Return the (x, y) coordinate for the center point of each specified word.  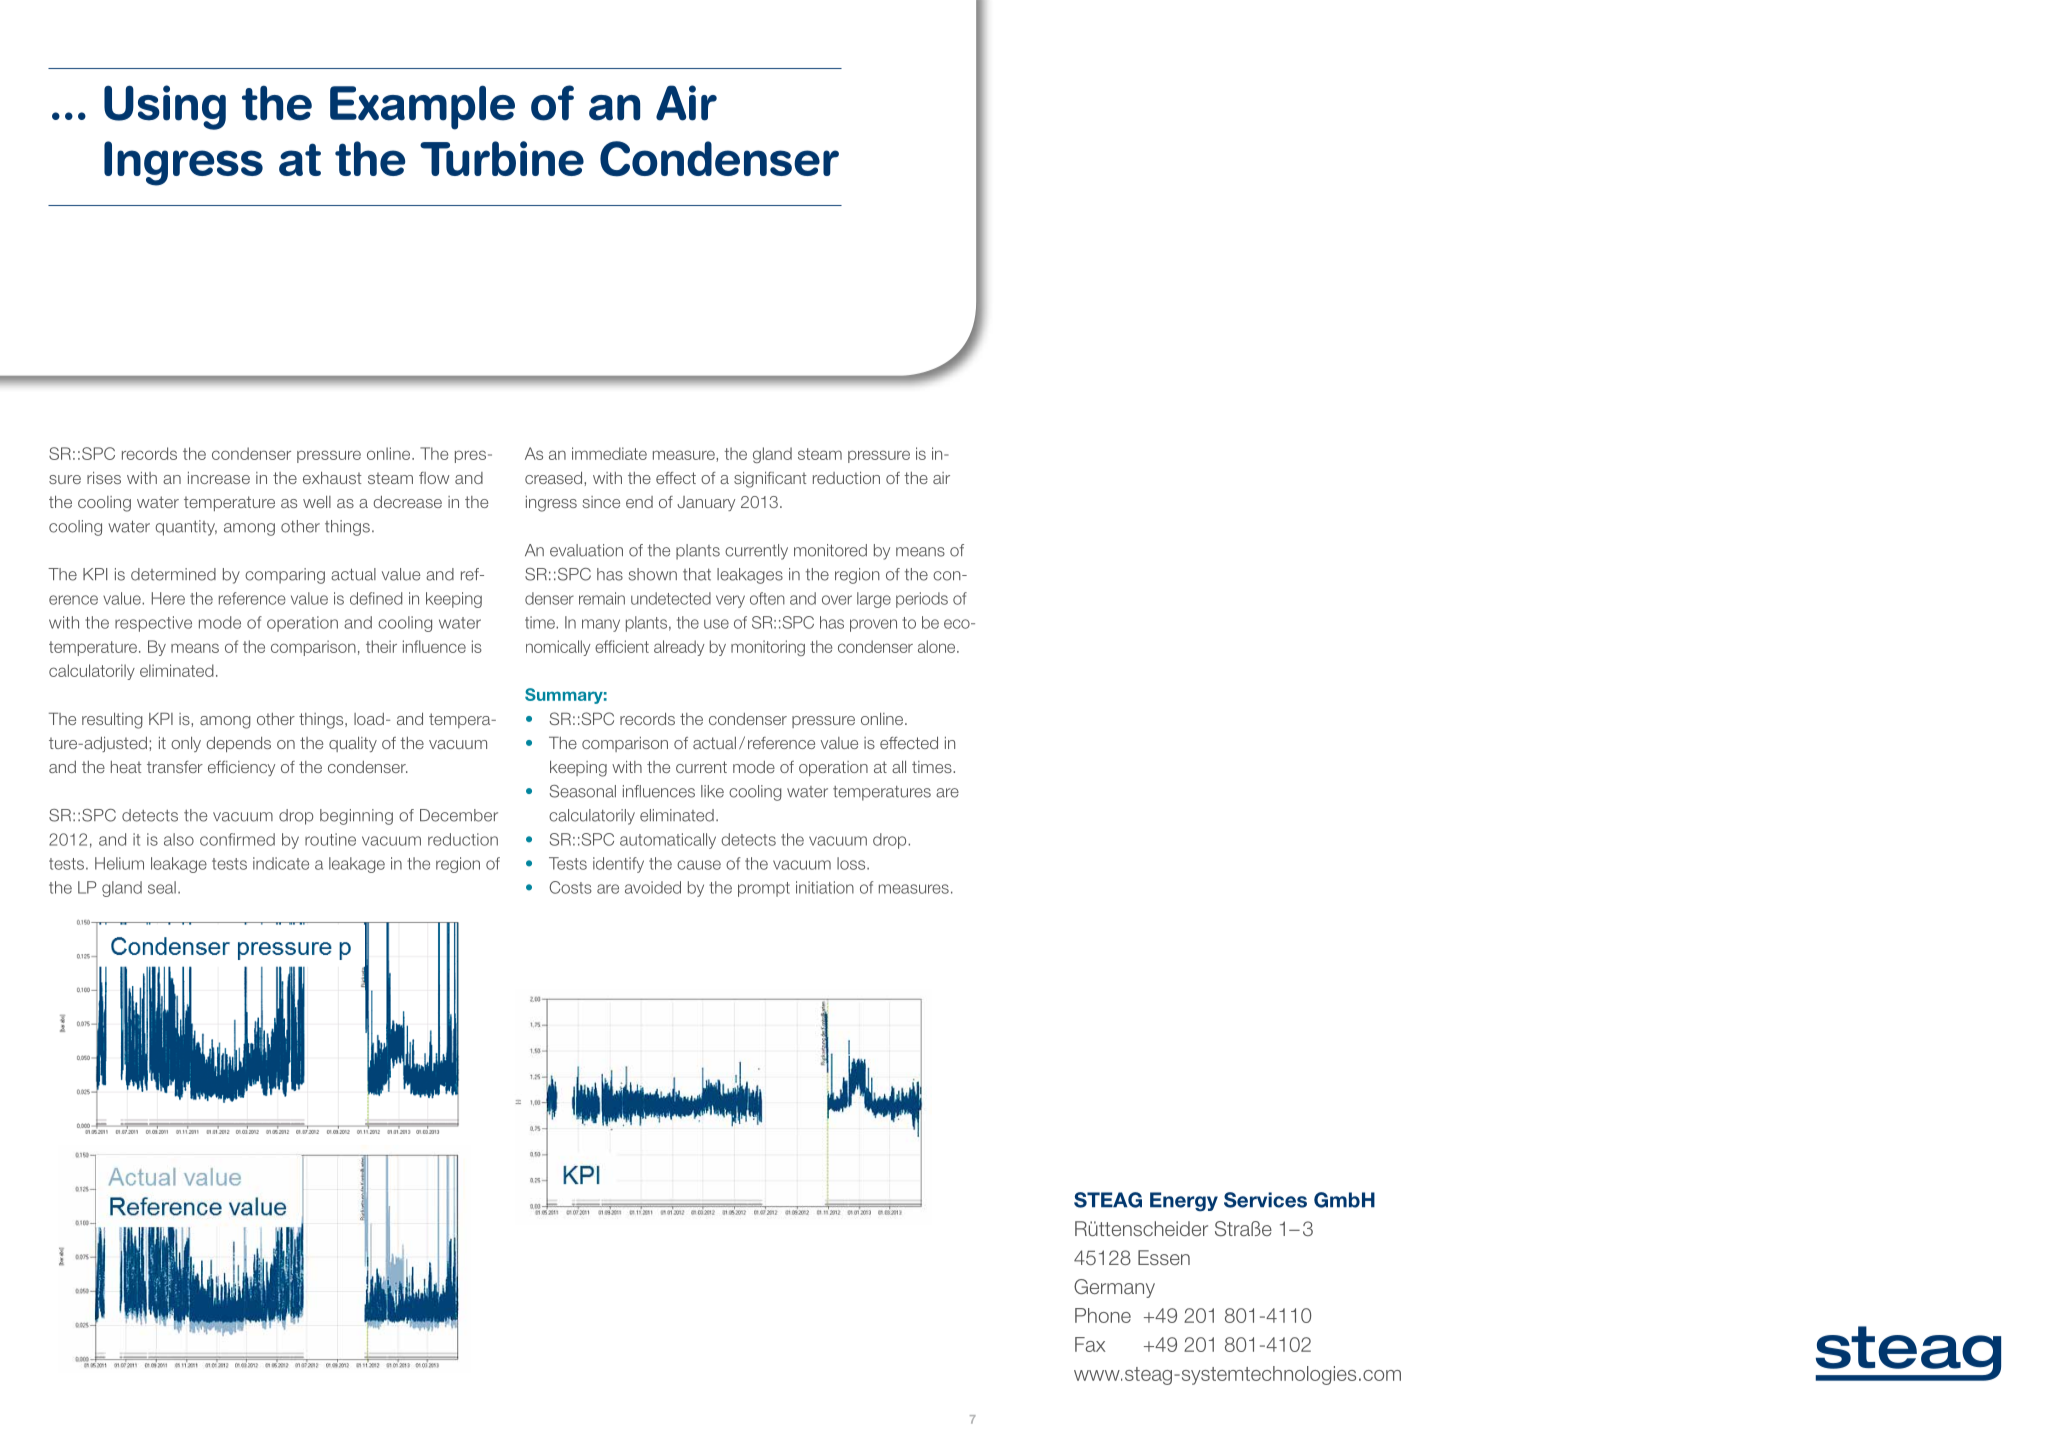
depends (238, 744)
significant (770, 480)
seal (162, 887)
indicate (281, 863)
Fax (1090, 1344)
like (712, 791)
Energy (1184, 1202)
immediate (609, 453)
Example (422, 107)
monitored (830, 550)
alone (938, 646)
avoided (653, 887)
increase (219, 478)
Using (165, 107)
